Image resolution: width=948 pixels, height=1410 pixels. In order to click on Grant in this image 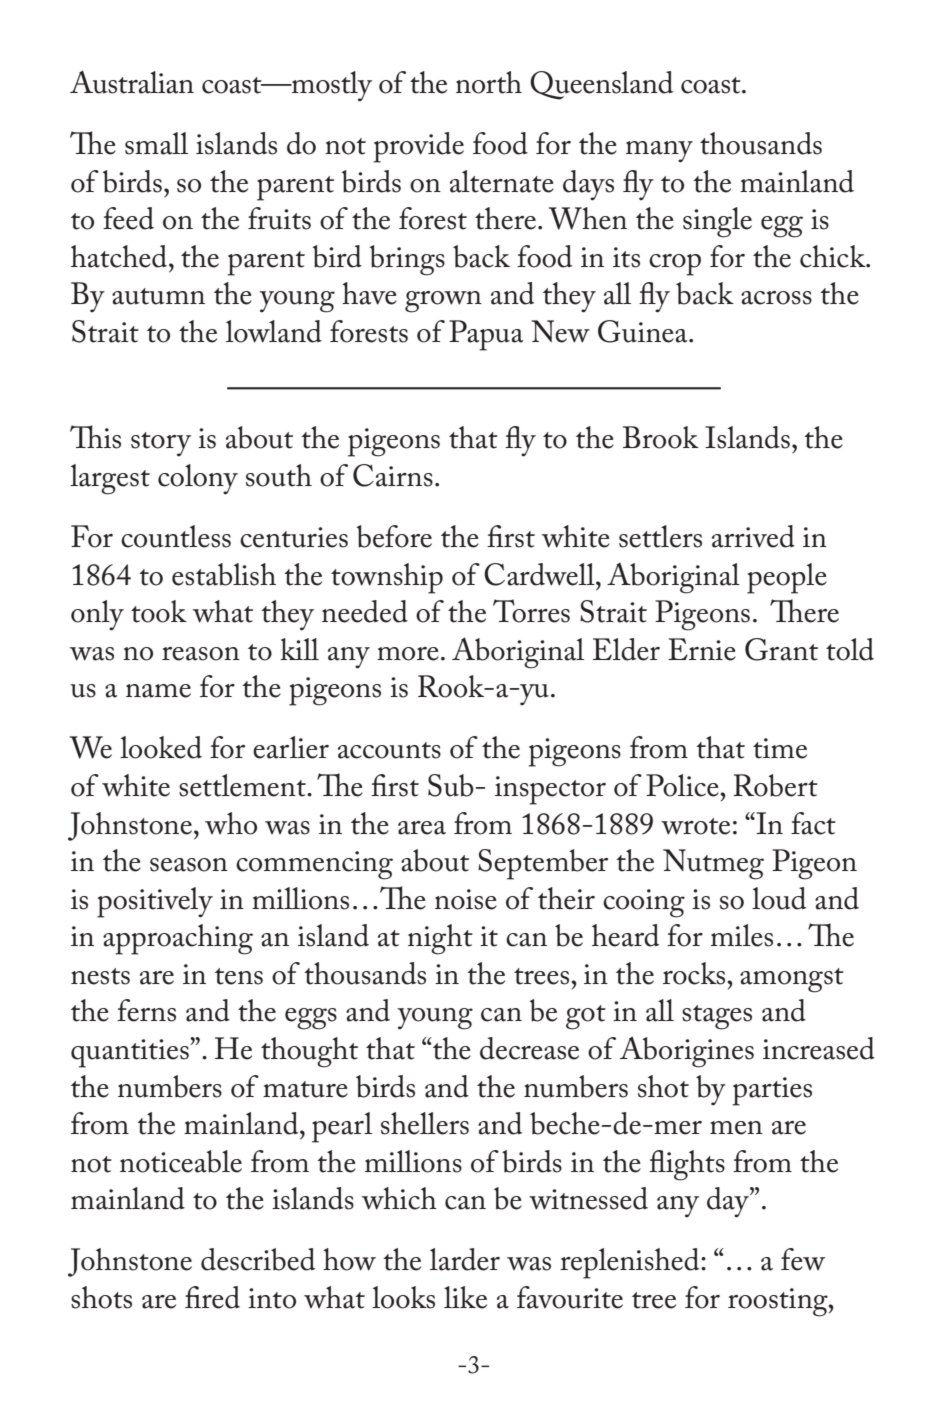, I will do `click(781, 649)`.
